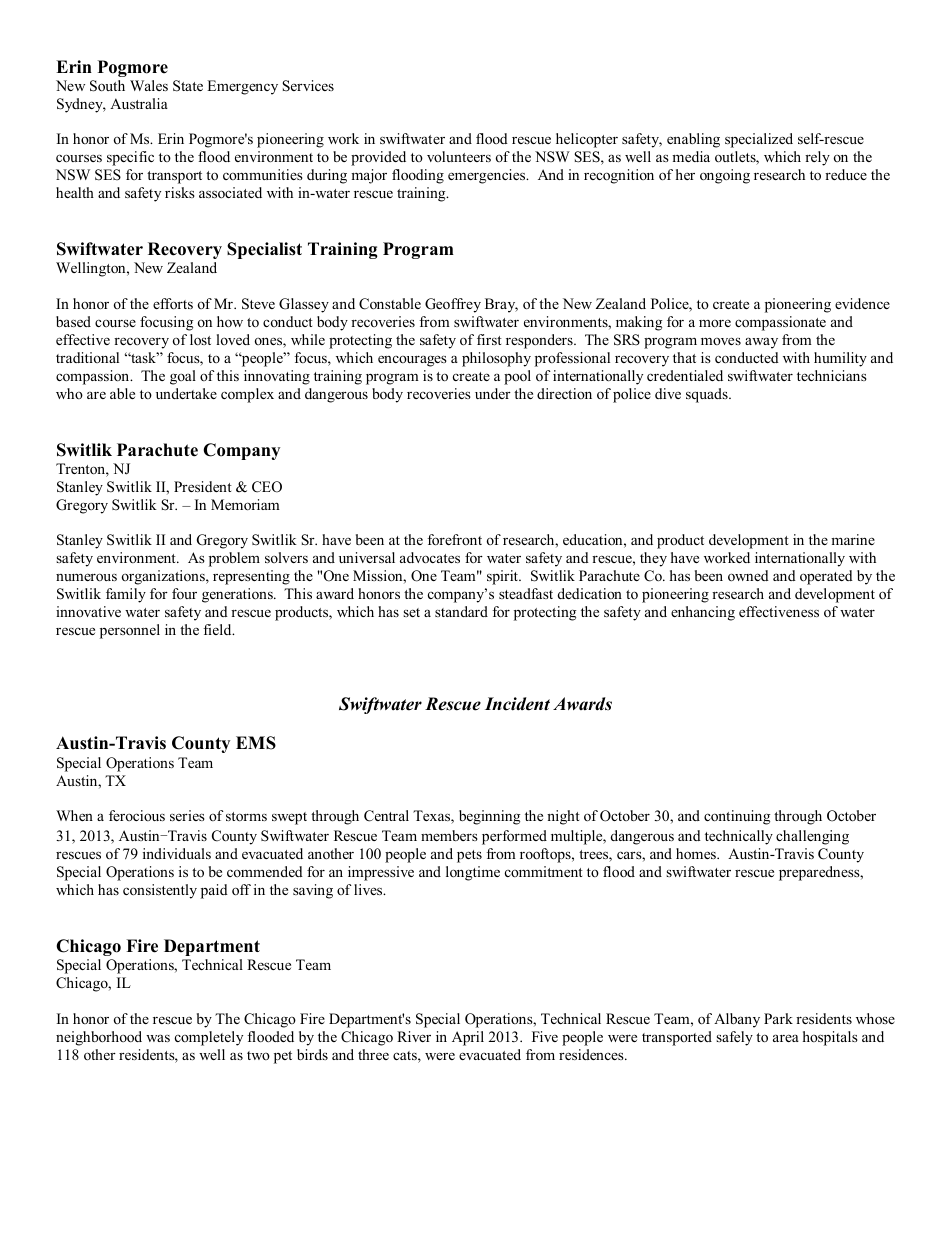 The height and width of the document is (1233, 952). Describe the element at coordinates (139, 103) in the document. I see `Australia` at that location.
